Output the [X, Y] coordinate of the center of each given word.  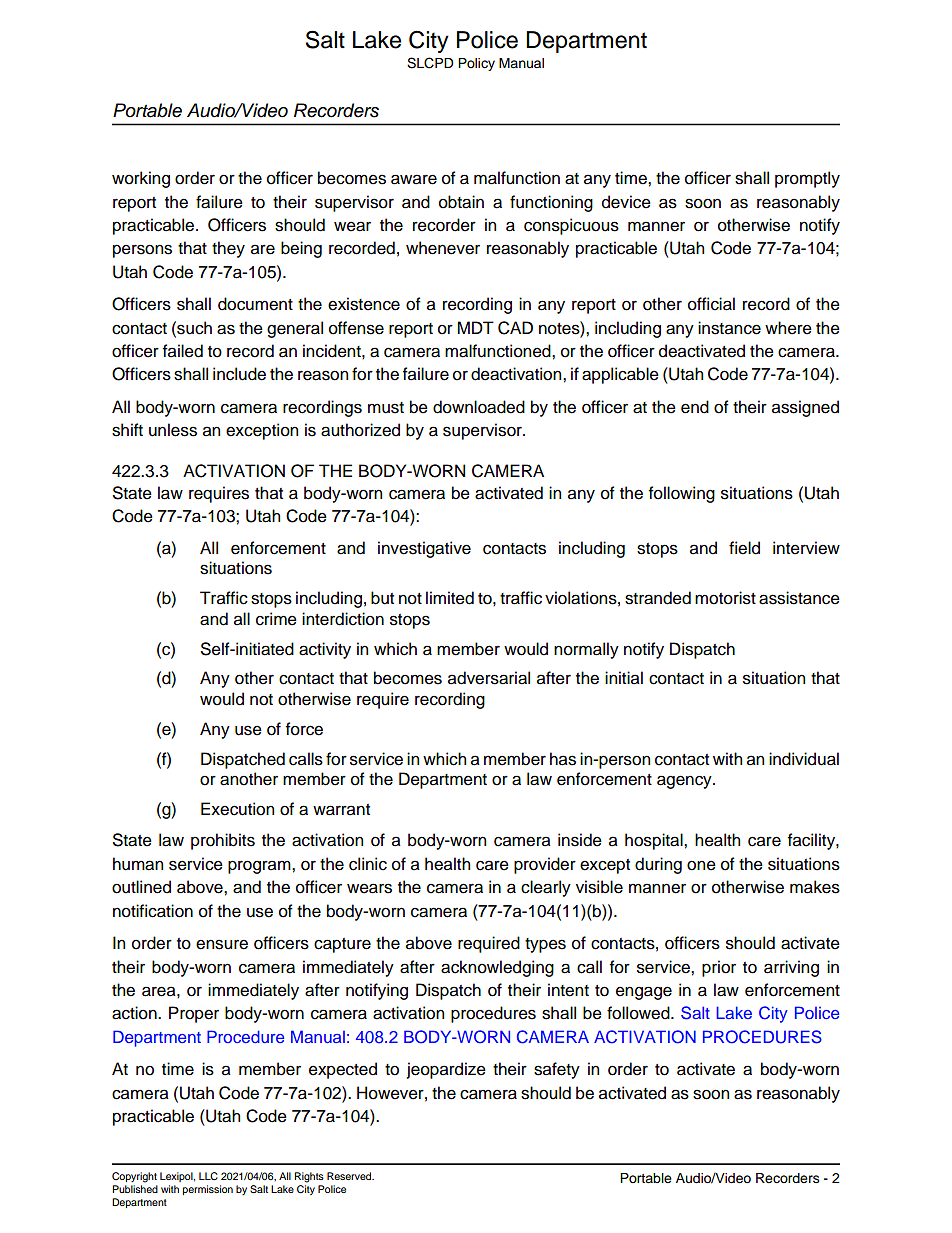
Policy [476, 64]
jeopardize [446, 1070]
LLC [208, 1176]
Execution [237, 809]
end [695, 407]
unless [173, 430]
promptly [807, 179]
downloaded [479, 407]
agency [685, 782]
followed [639, 1013]
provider [545, 865]
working [141, 179]
